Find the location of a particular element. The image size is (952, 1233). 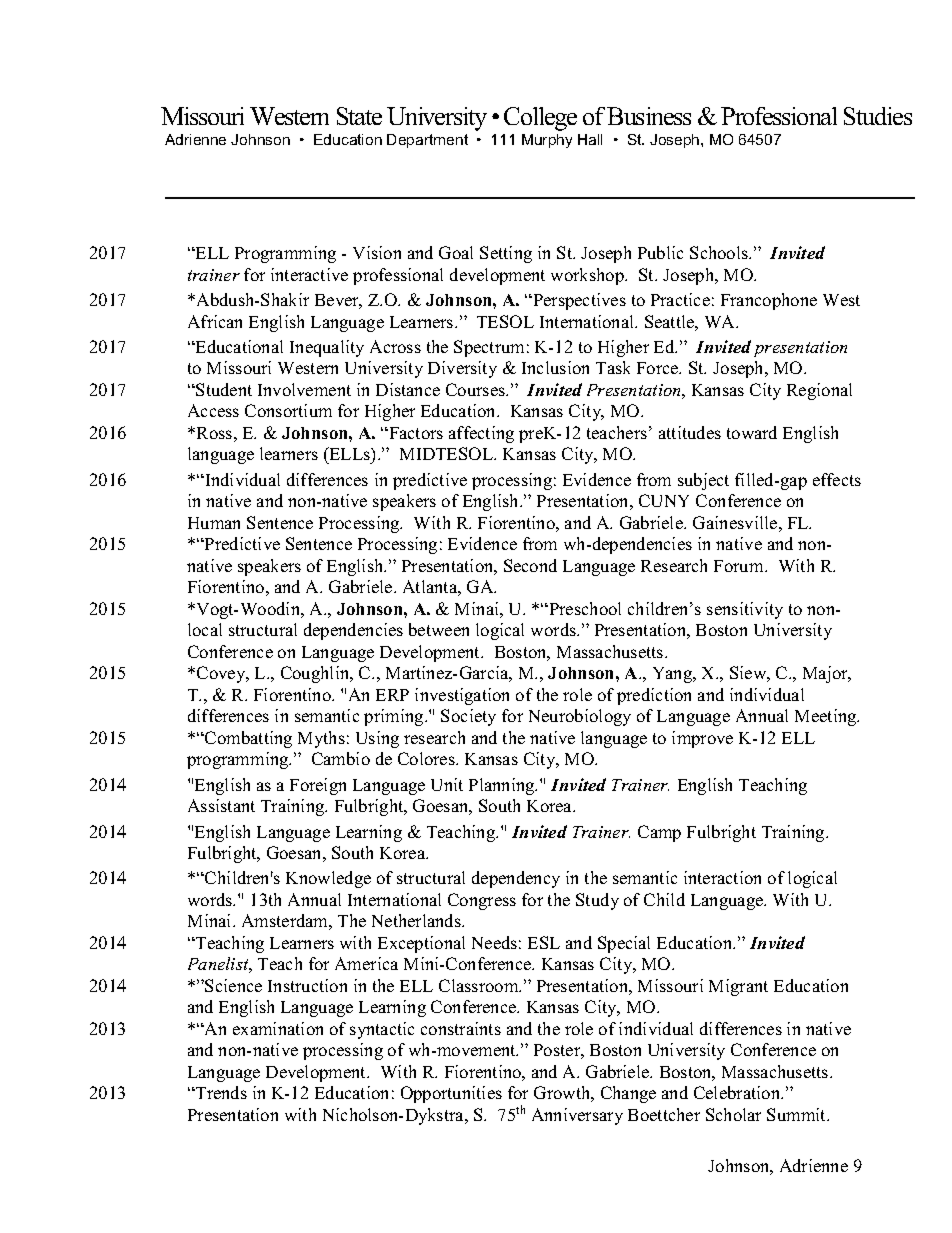

Planning is located at coordinates (503, 786).
